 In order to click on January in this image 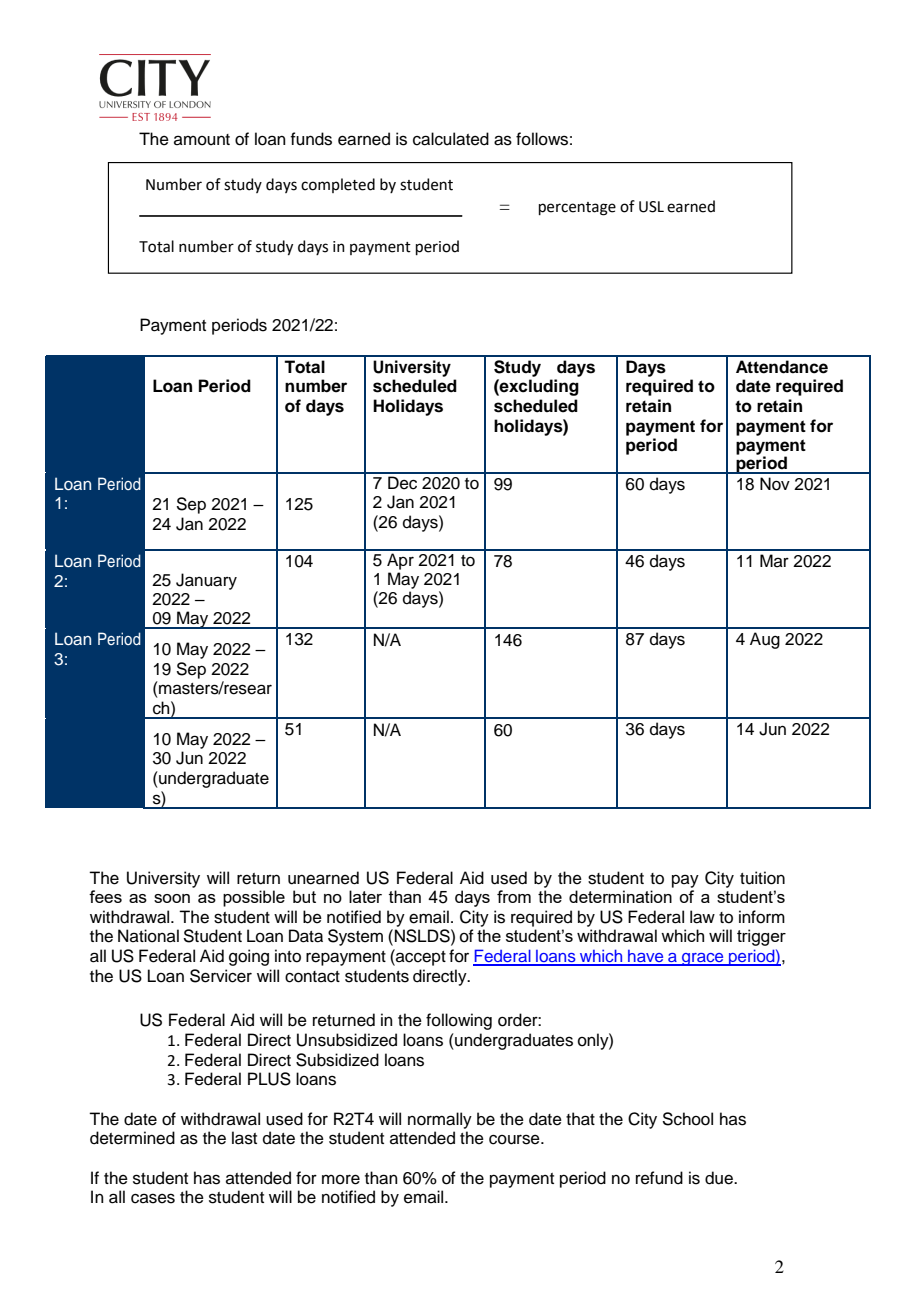, I will do `click(206, 581)`.
